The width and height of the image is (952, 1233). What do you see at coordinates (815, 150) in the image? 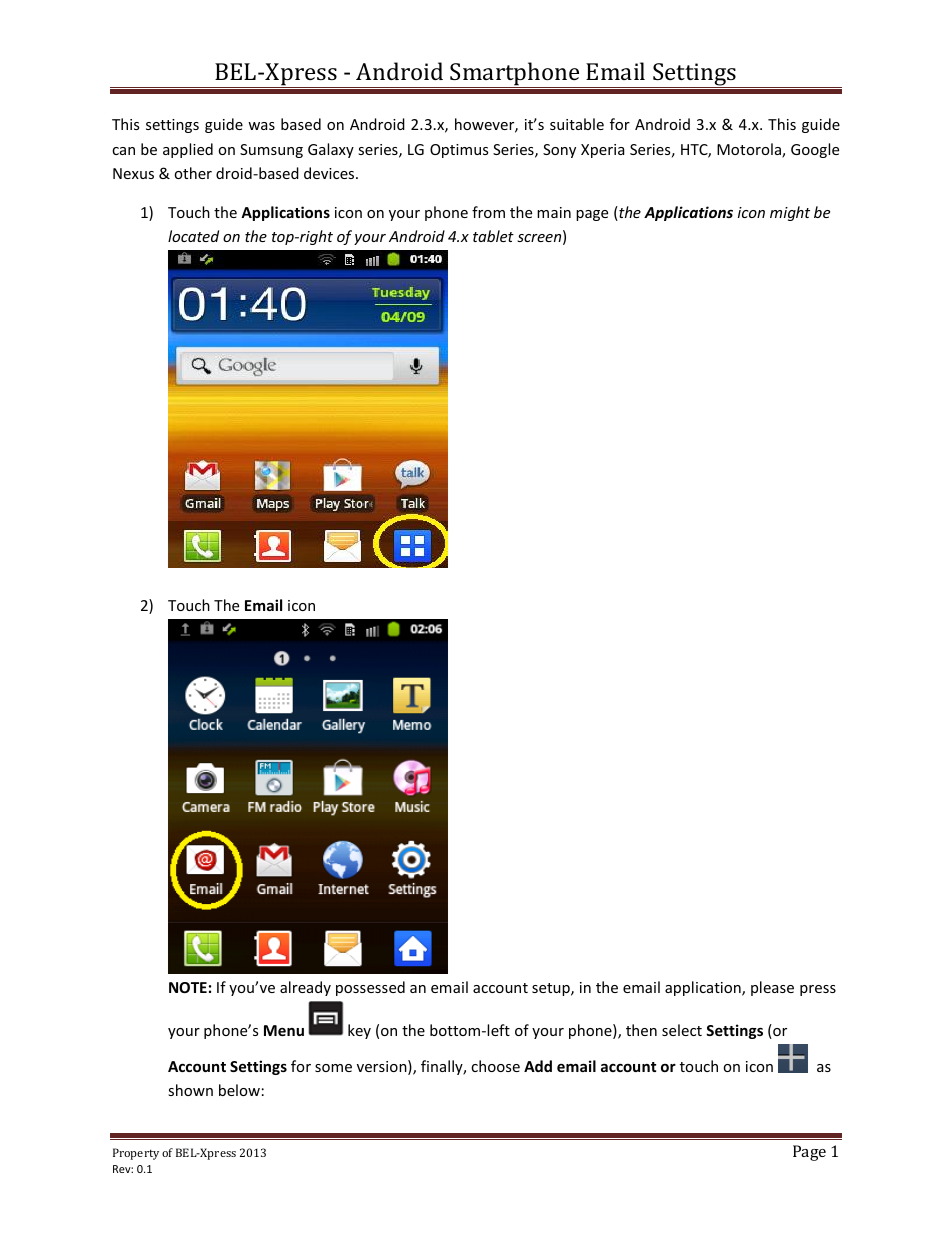
I see `Google` at bounding box center [815, 150].
